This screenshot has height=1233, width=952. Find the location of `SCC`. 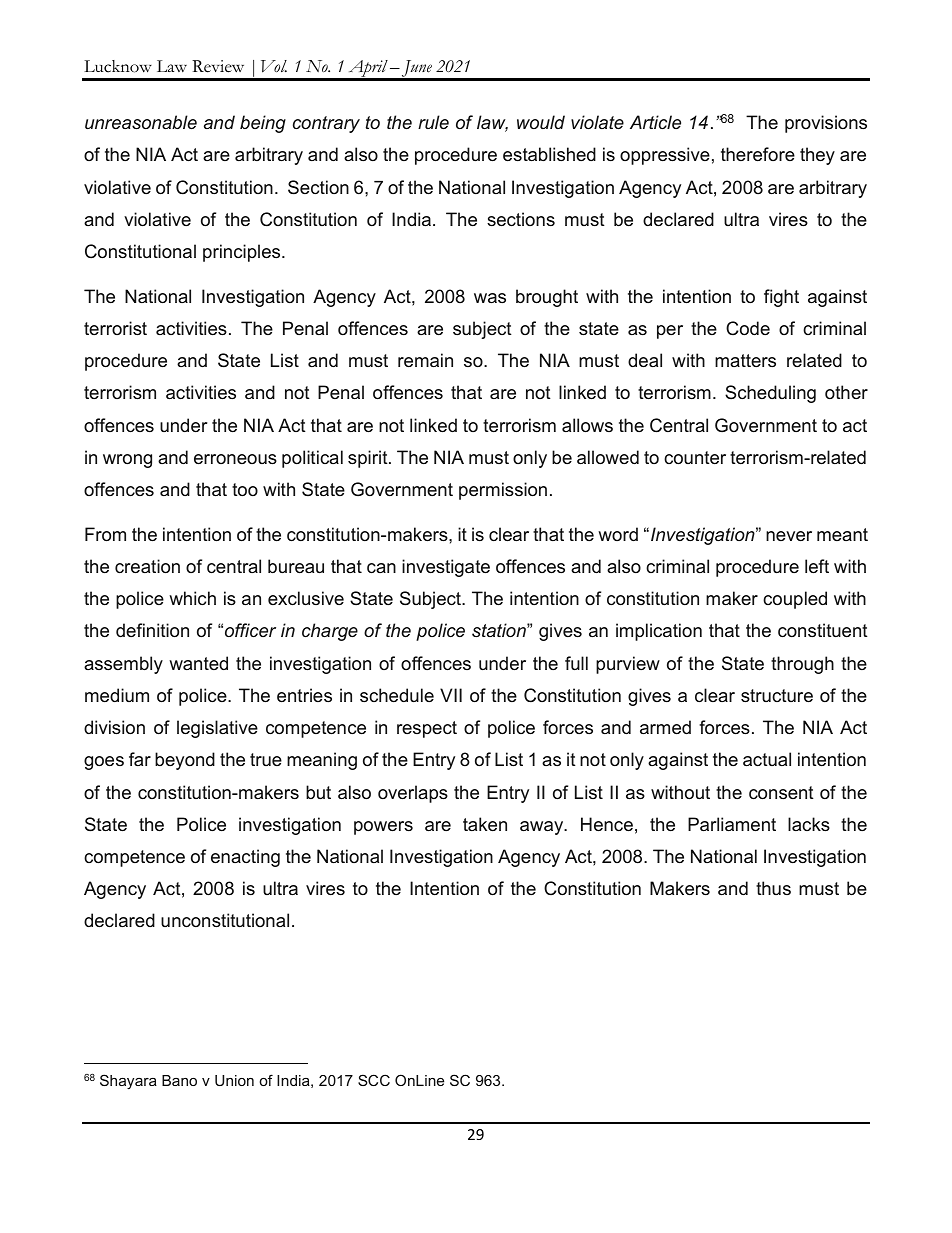

SCC is located at coordinates (374, 1080).
